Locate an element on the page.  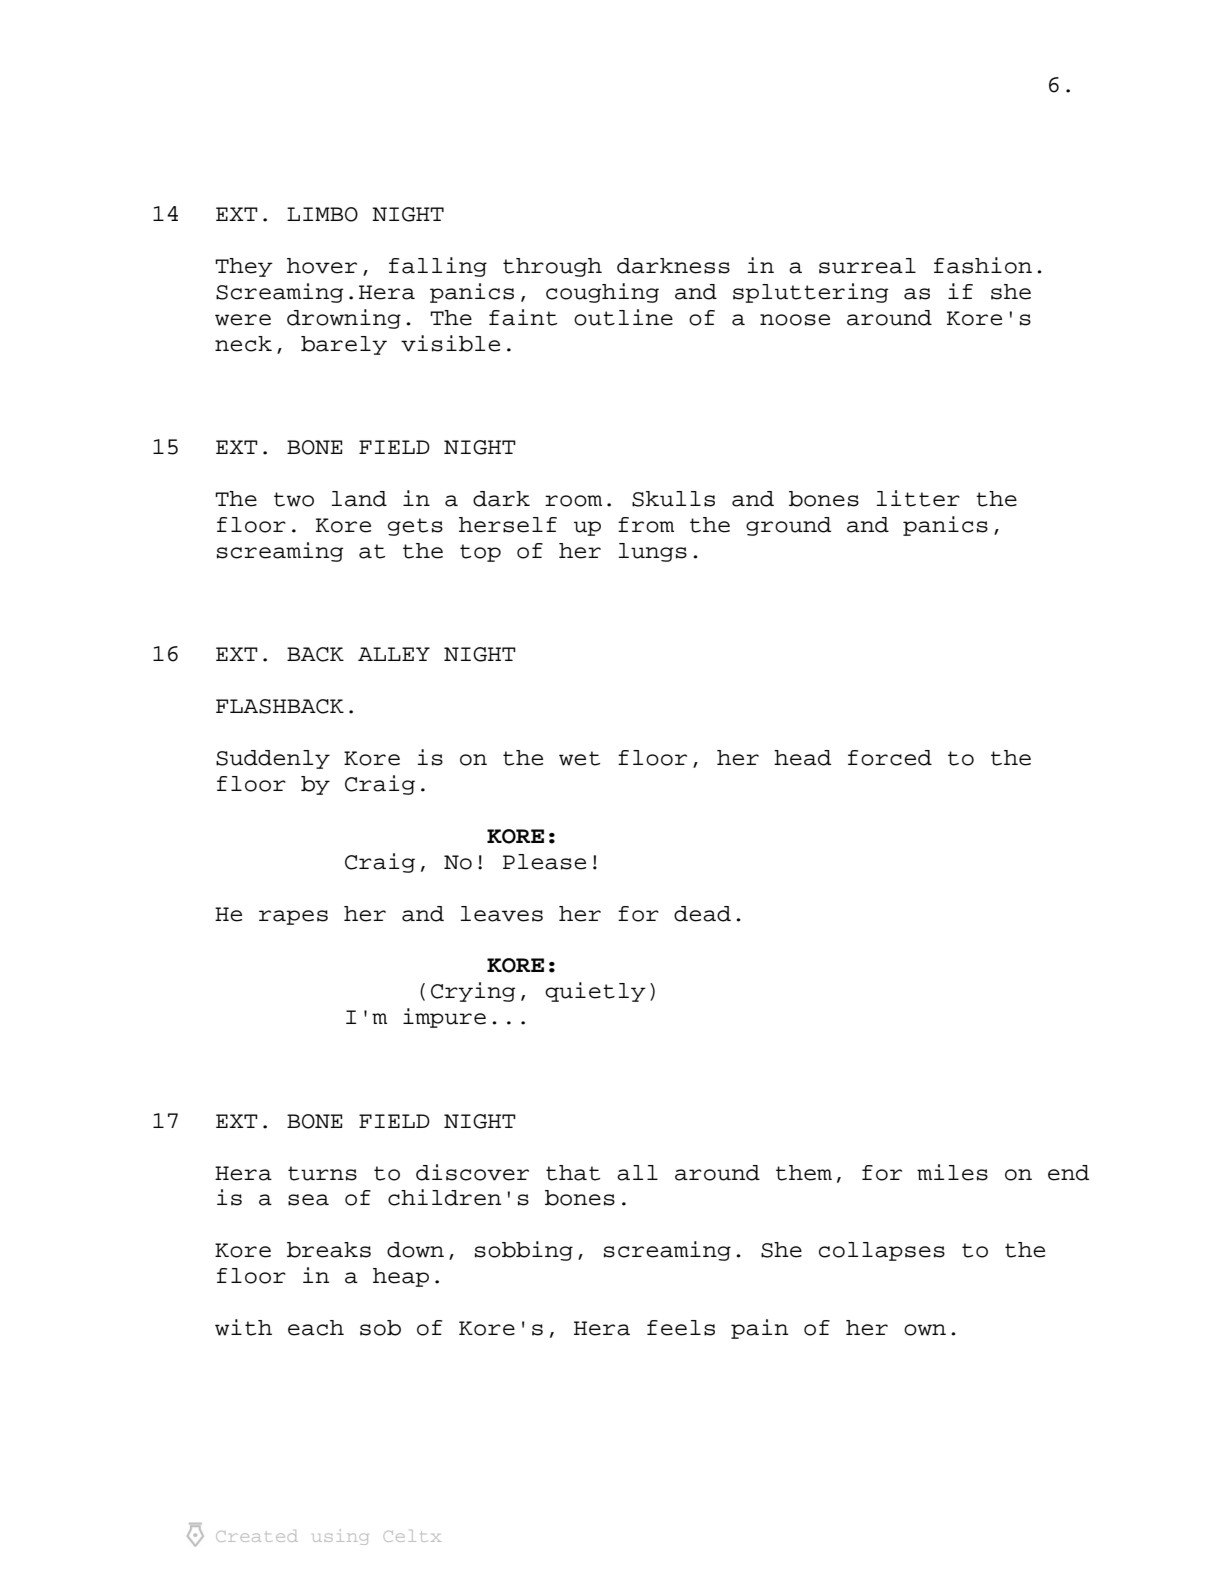
using is located at coordinates (340, 1537).
